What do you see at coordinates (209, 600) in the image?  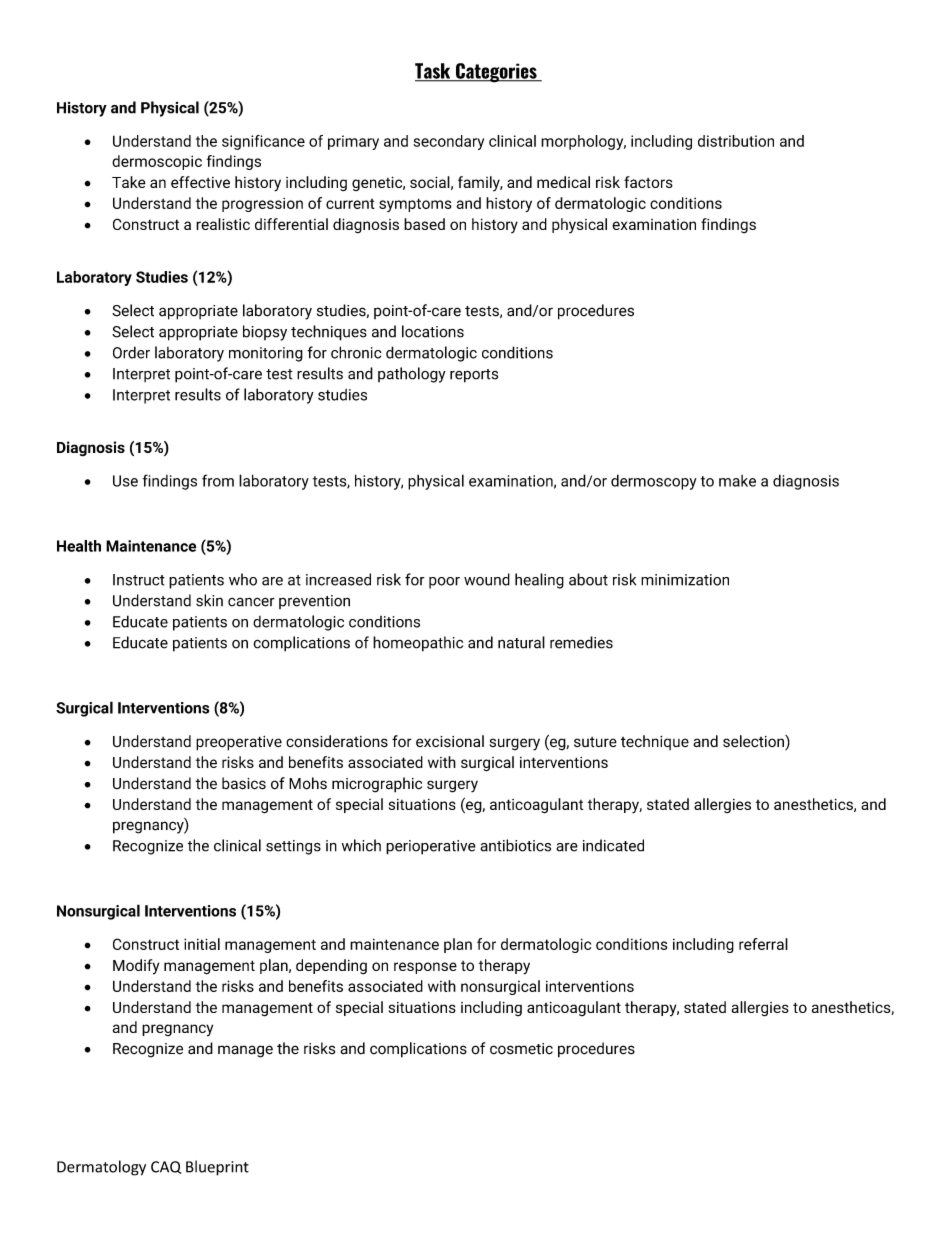 I see `skin` at bounding box center [209, 600].
